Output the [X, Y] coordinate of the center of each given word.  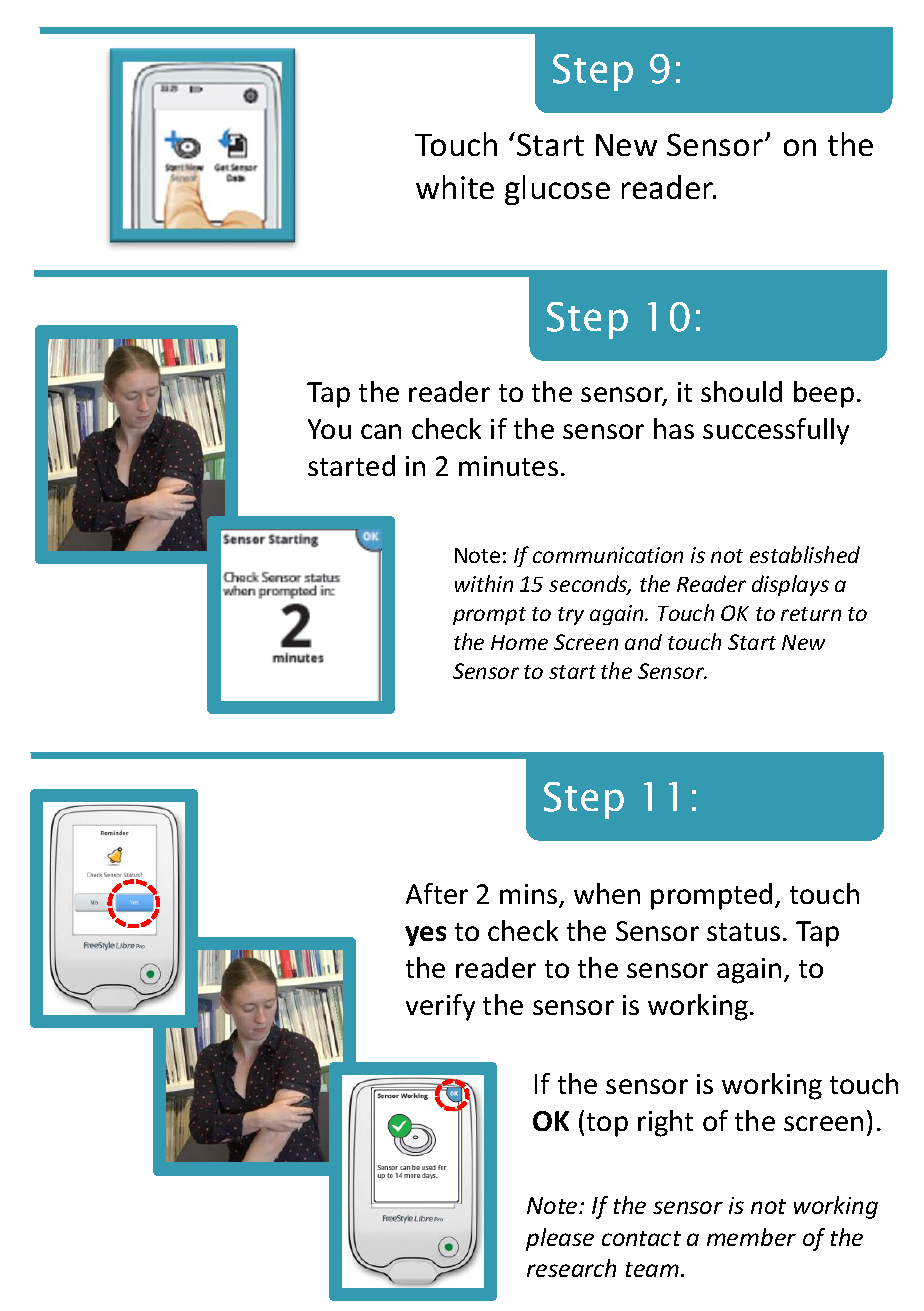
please [560, 1239]
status [743, 932]
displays [790, 585]
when [607, 893]
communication [608, 555]
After [437, 893]
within [484, 583]
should [741, 391]
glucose [557, 190]
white [455, 187]
